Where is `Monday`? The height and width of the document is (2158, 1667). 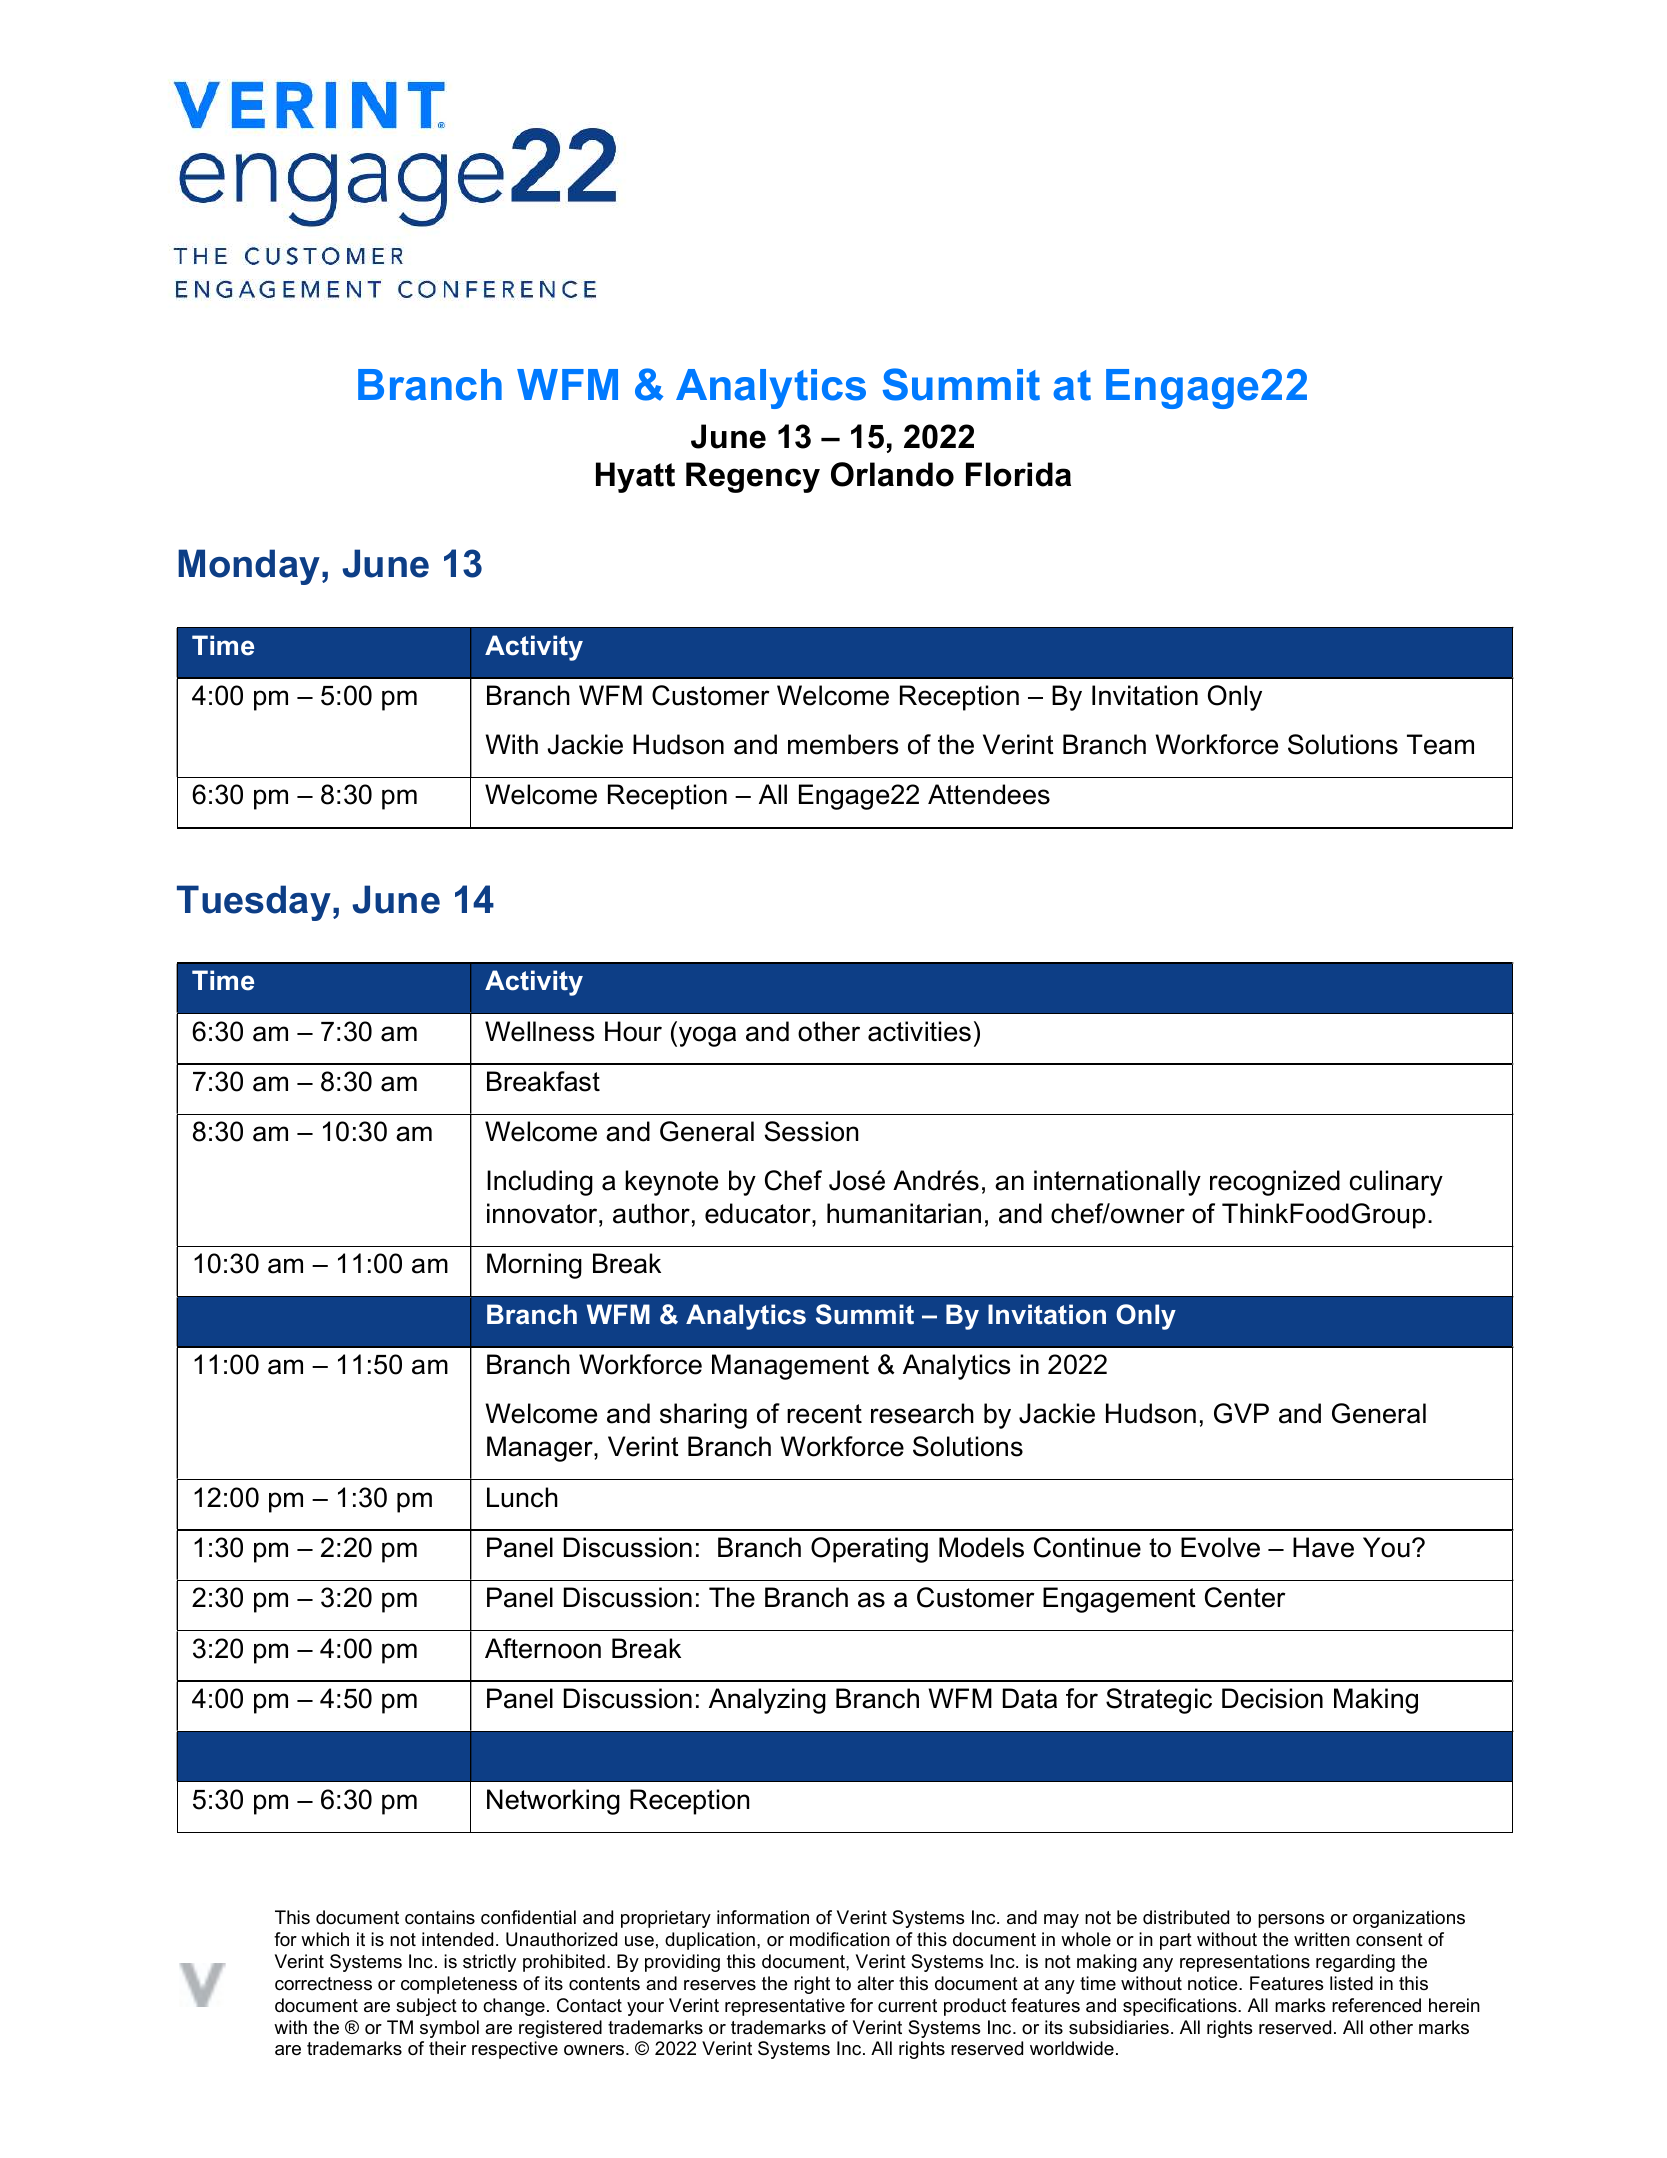
Monday is located at coordinates (250, 567).
